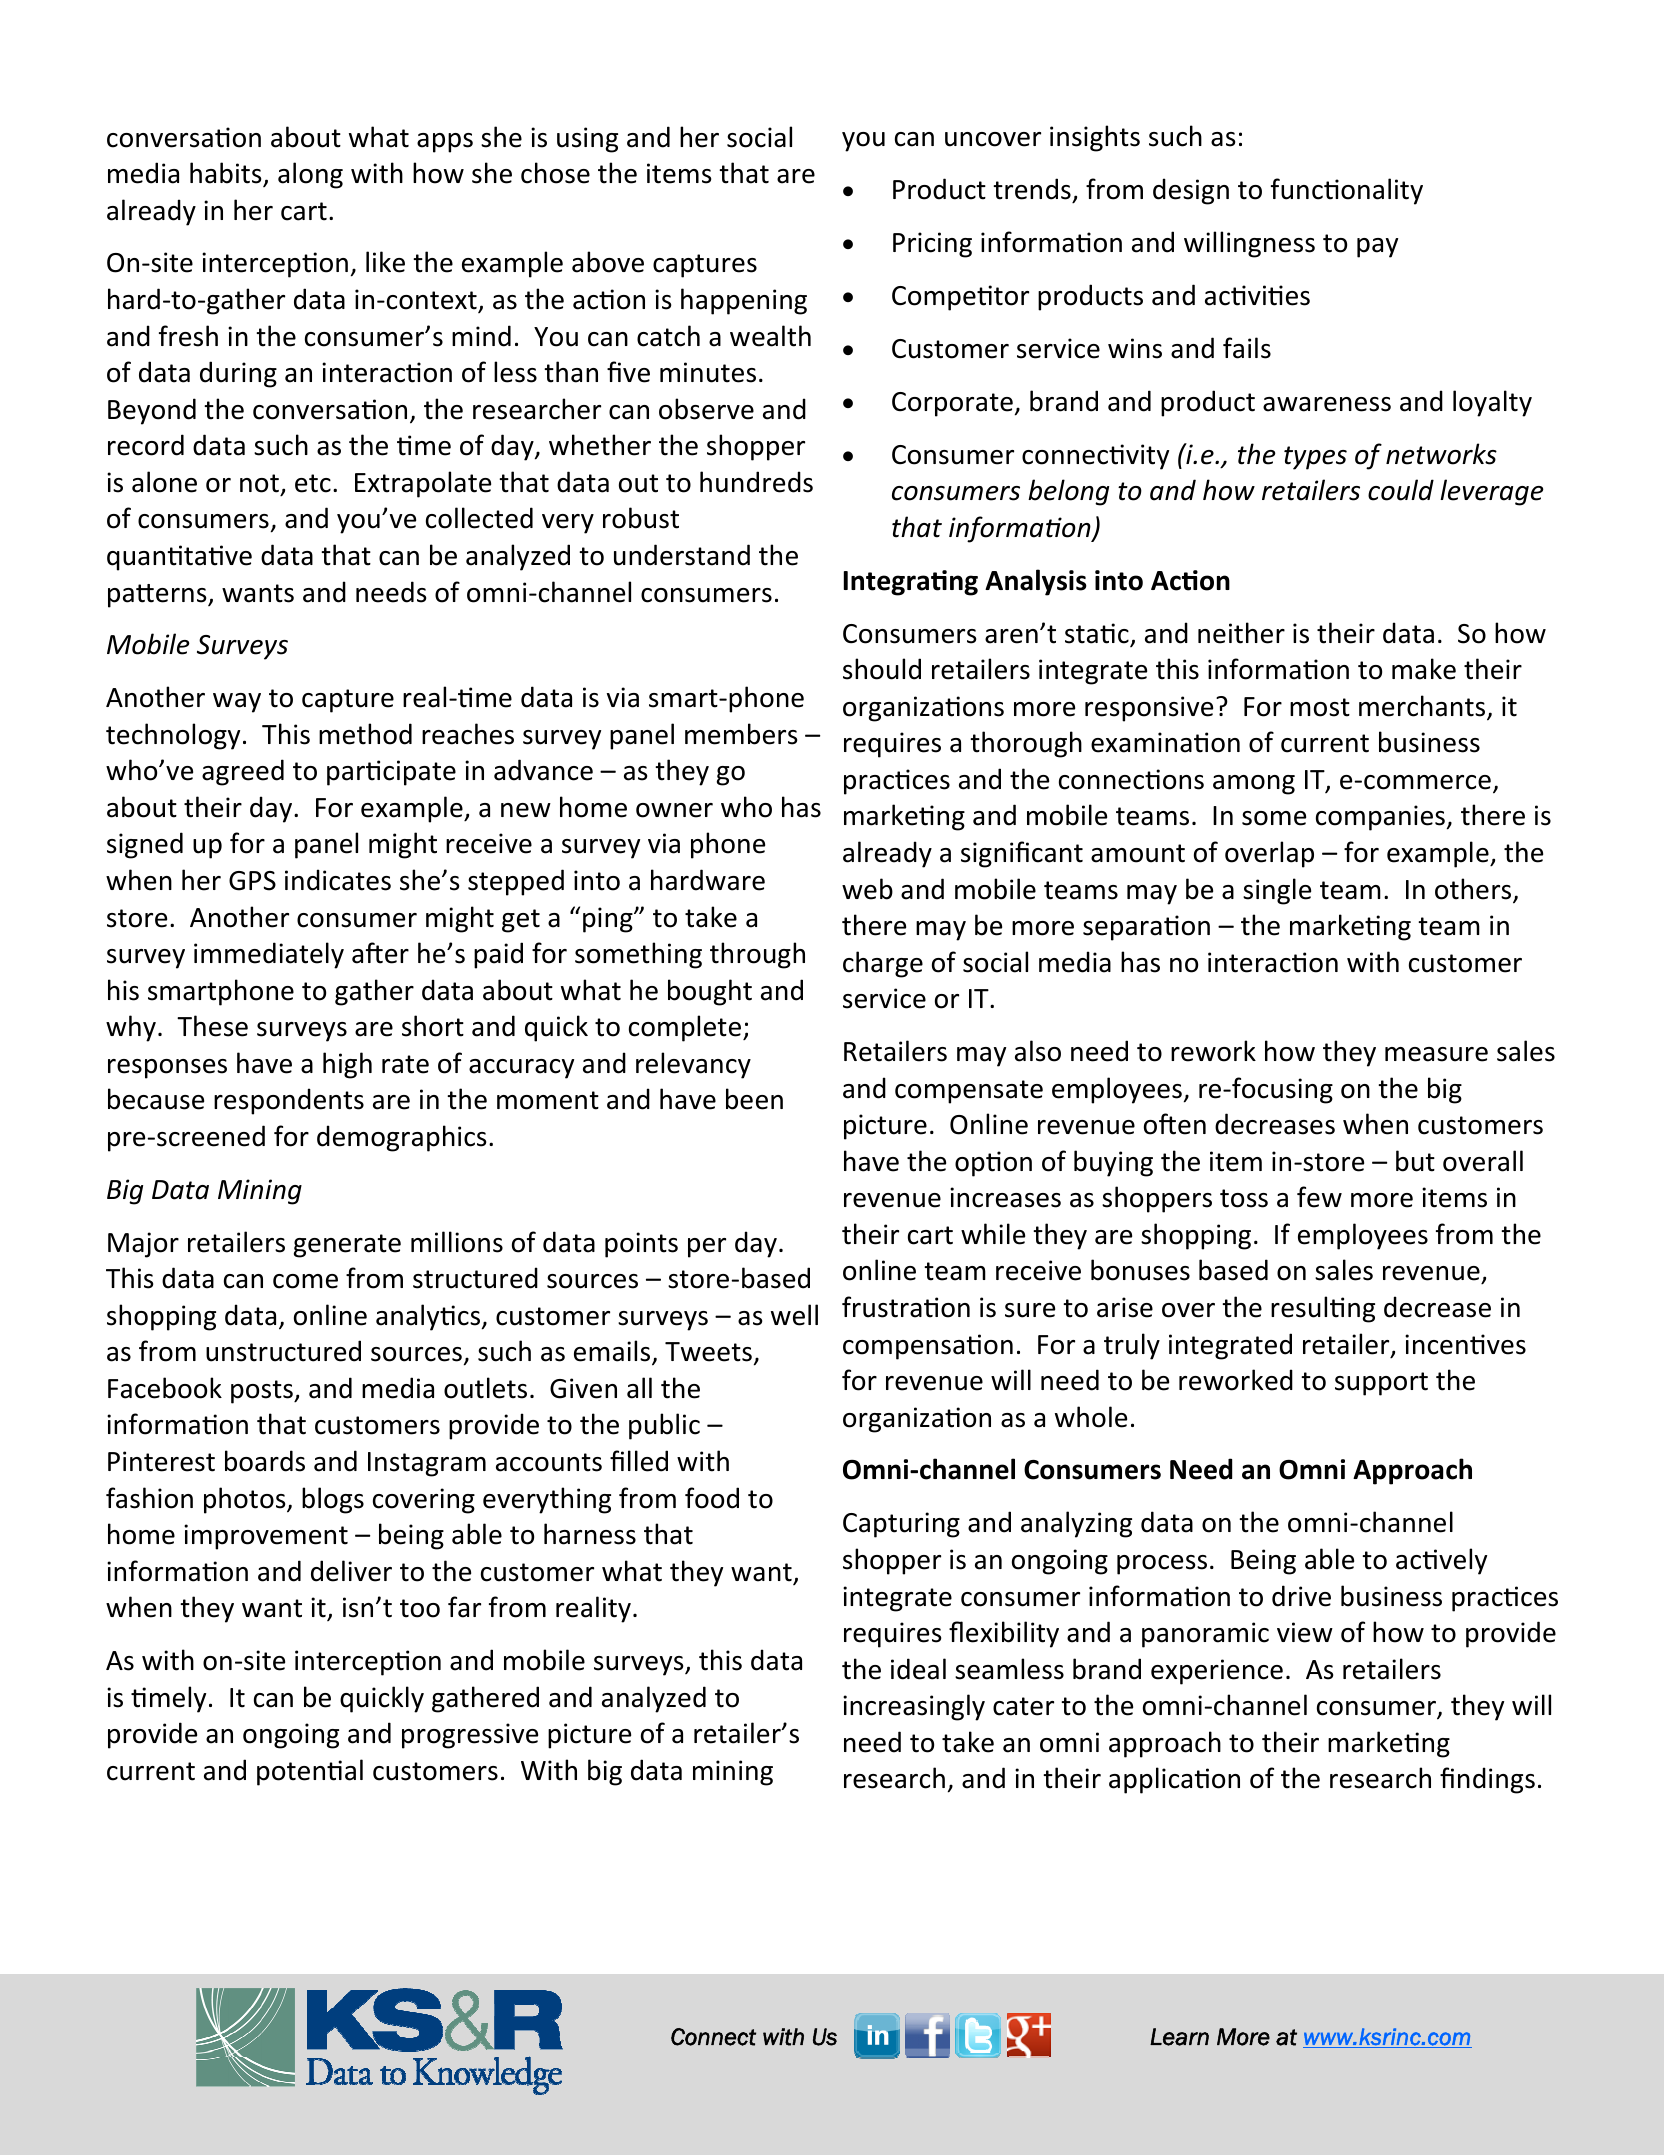 The height and width of the image is (2156, 1666). I want to click on Pricing, so click(932, 245).
